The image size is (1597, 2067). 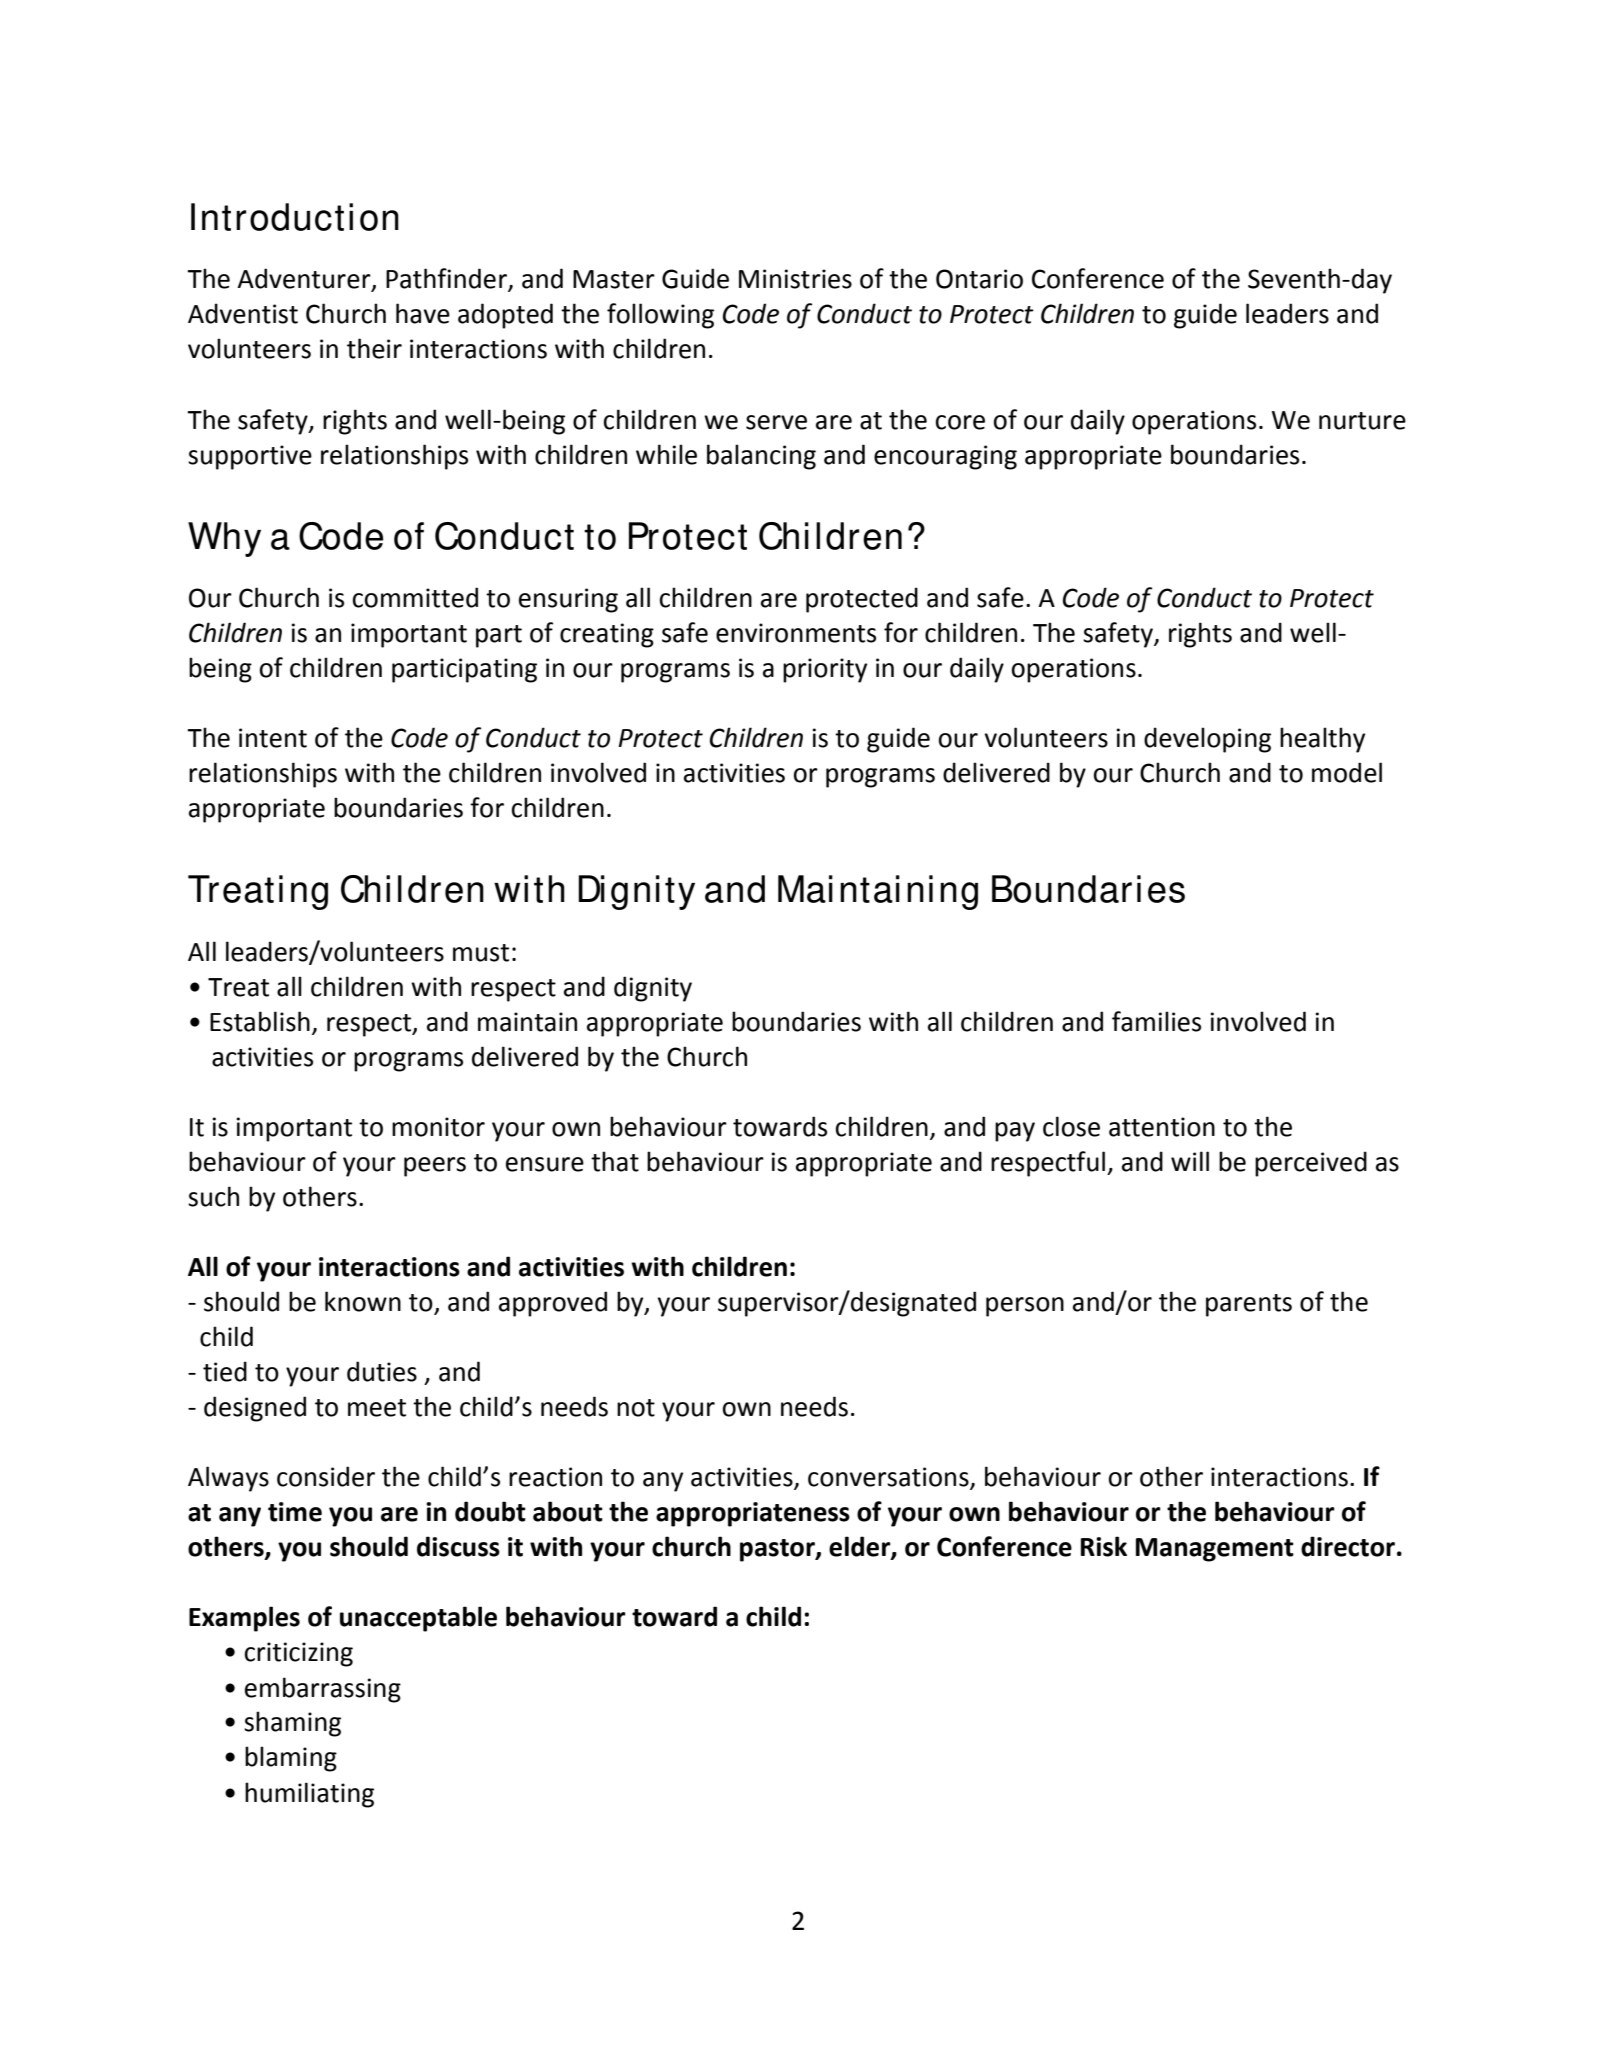 What do you see at coordinates (382, 1371) in the page?
I see `duties` at bounding box center [382, 1371].
